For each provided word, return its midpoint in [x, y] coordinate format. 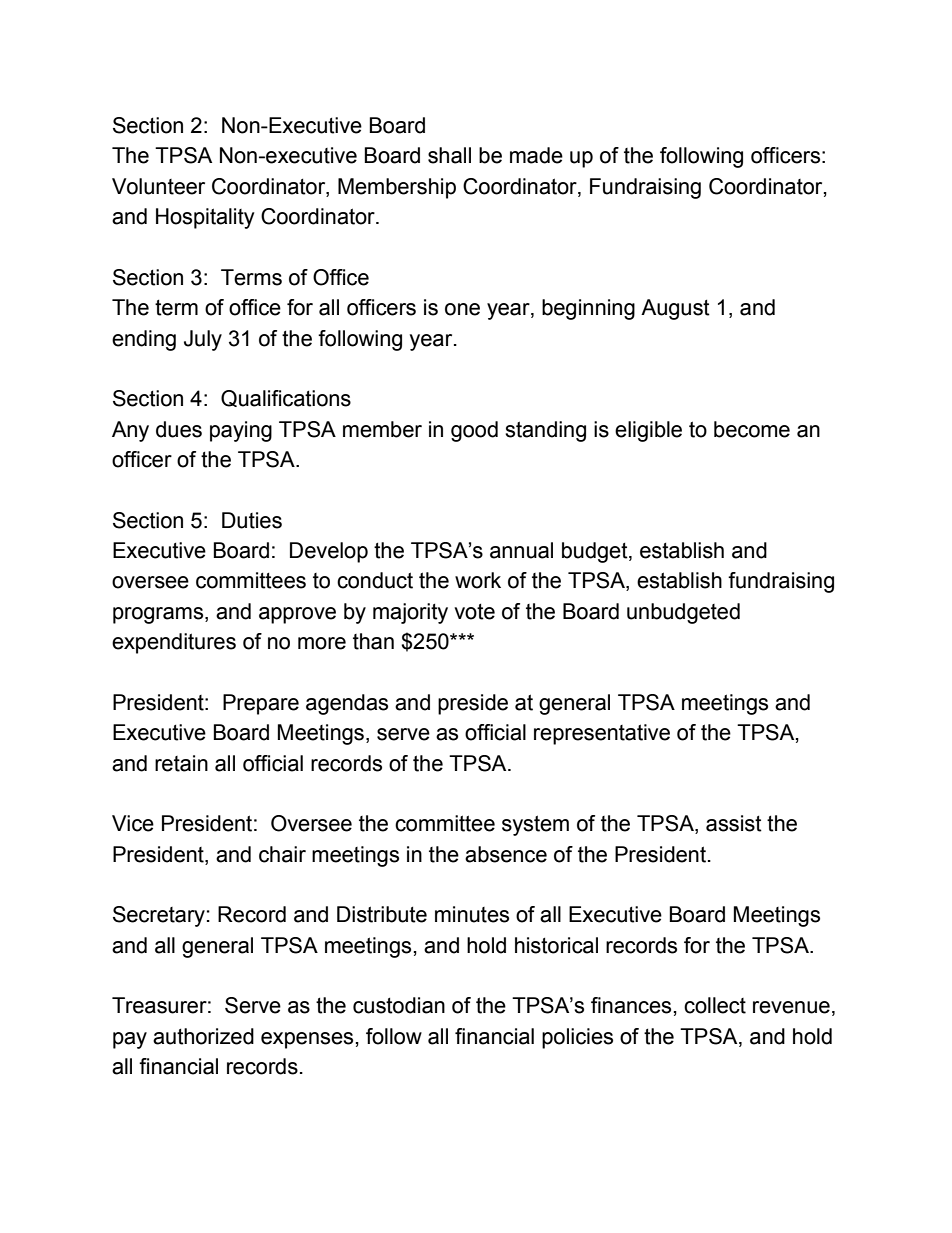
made [536, 155]
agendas [347, 704]
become [752, 429]
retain [181, 763]
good [474, 431]
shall [449, 155]
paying [241, 431]
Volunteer [158, 186]
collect [715, 1005]
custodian [399, 1005]
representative [602, 734]
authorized [203, 1036]
